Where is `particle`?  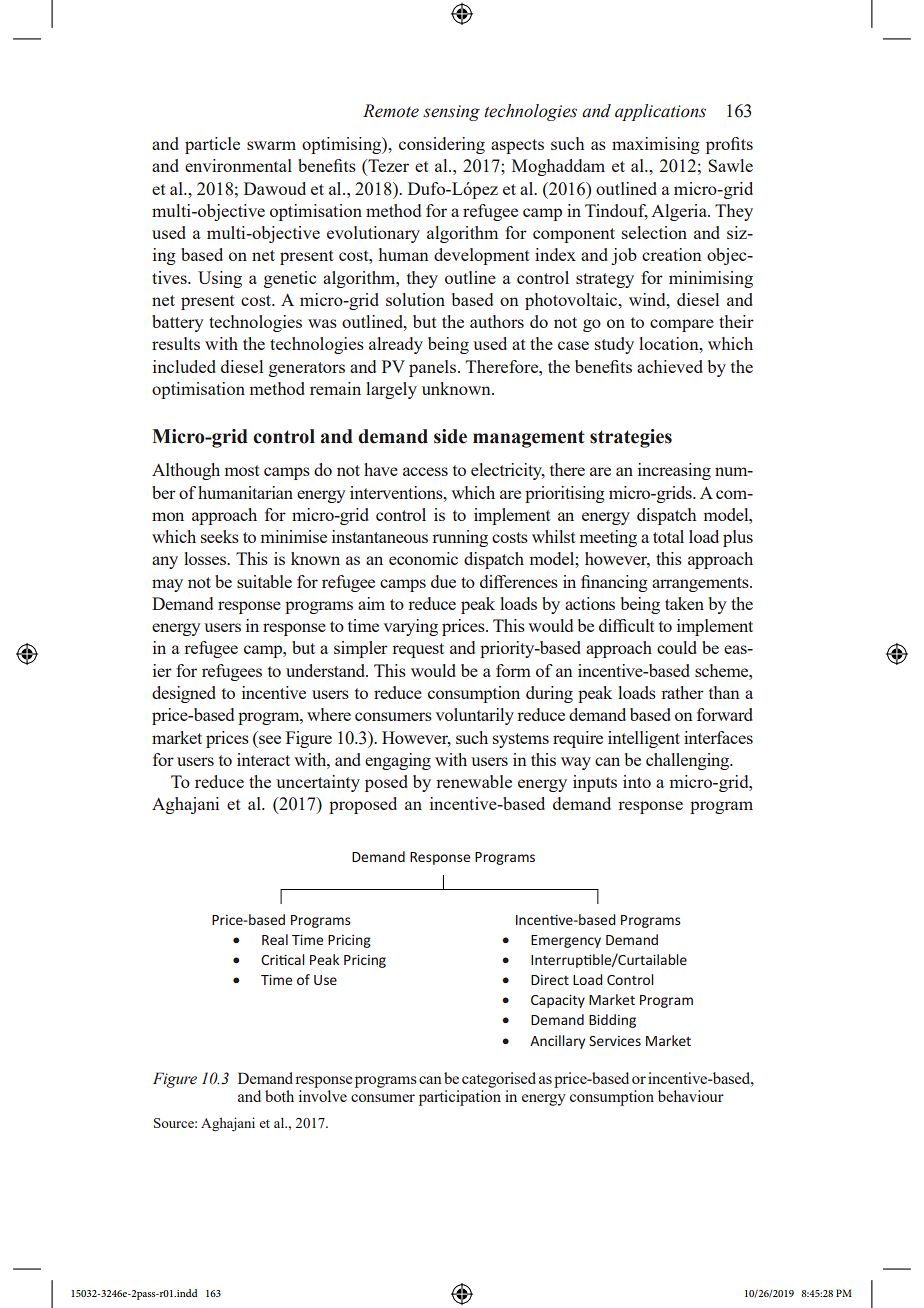
particle is located at coordinates (212, 145).
